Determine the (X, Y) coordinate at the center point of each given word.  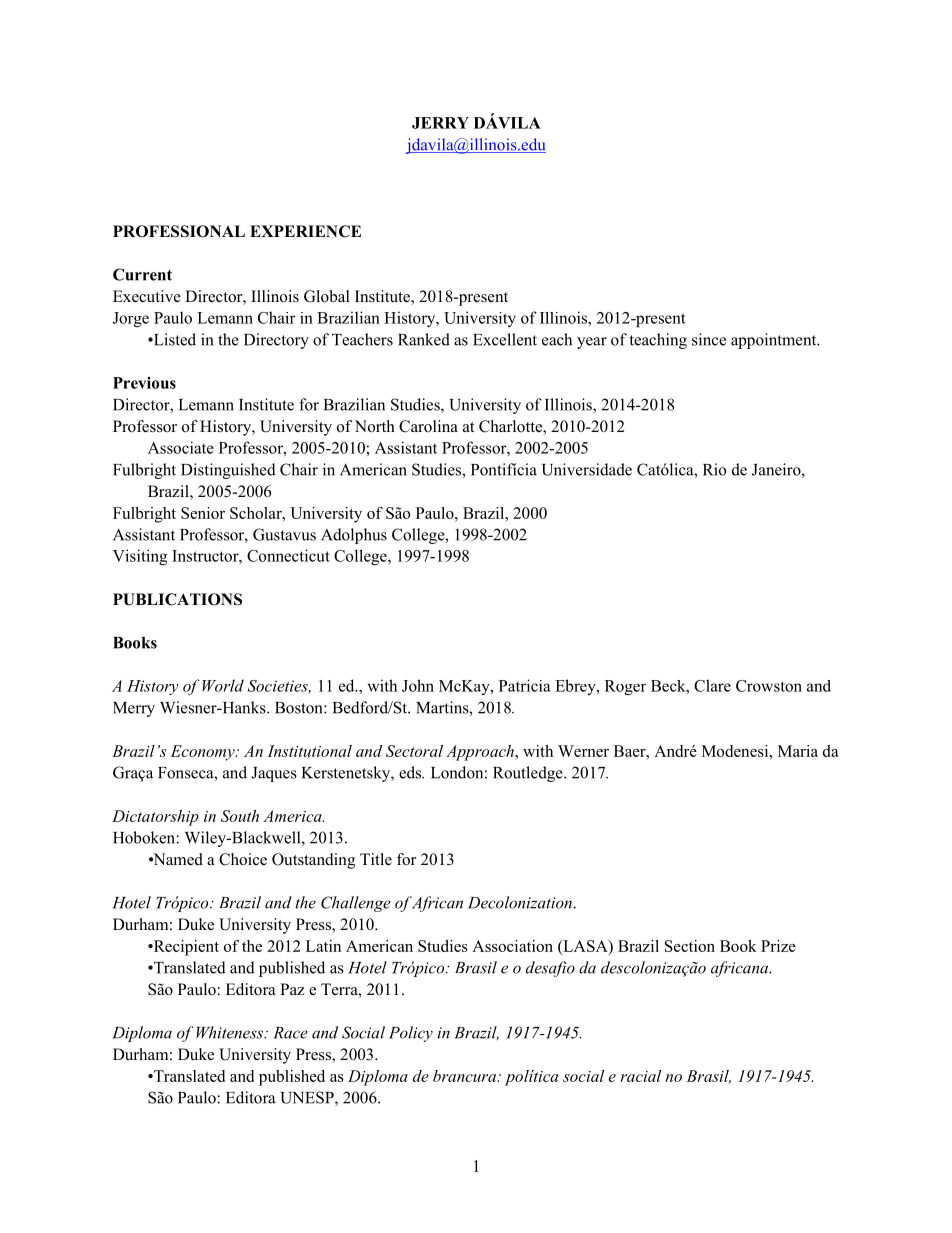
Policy (411, 1034)
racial (640, 1076)
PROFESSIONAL (179, 231)
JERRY (440, 123)
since (709, 339)
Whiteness (231, 1032)
